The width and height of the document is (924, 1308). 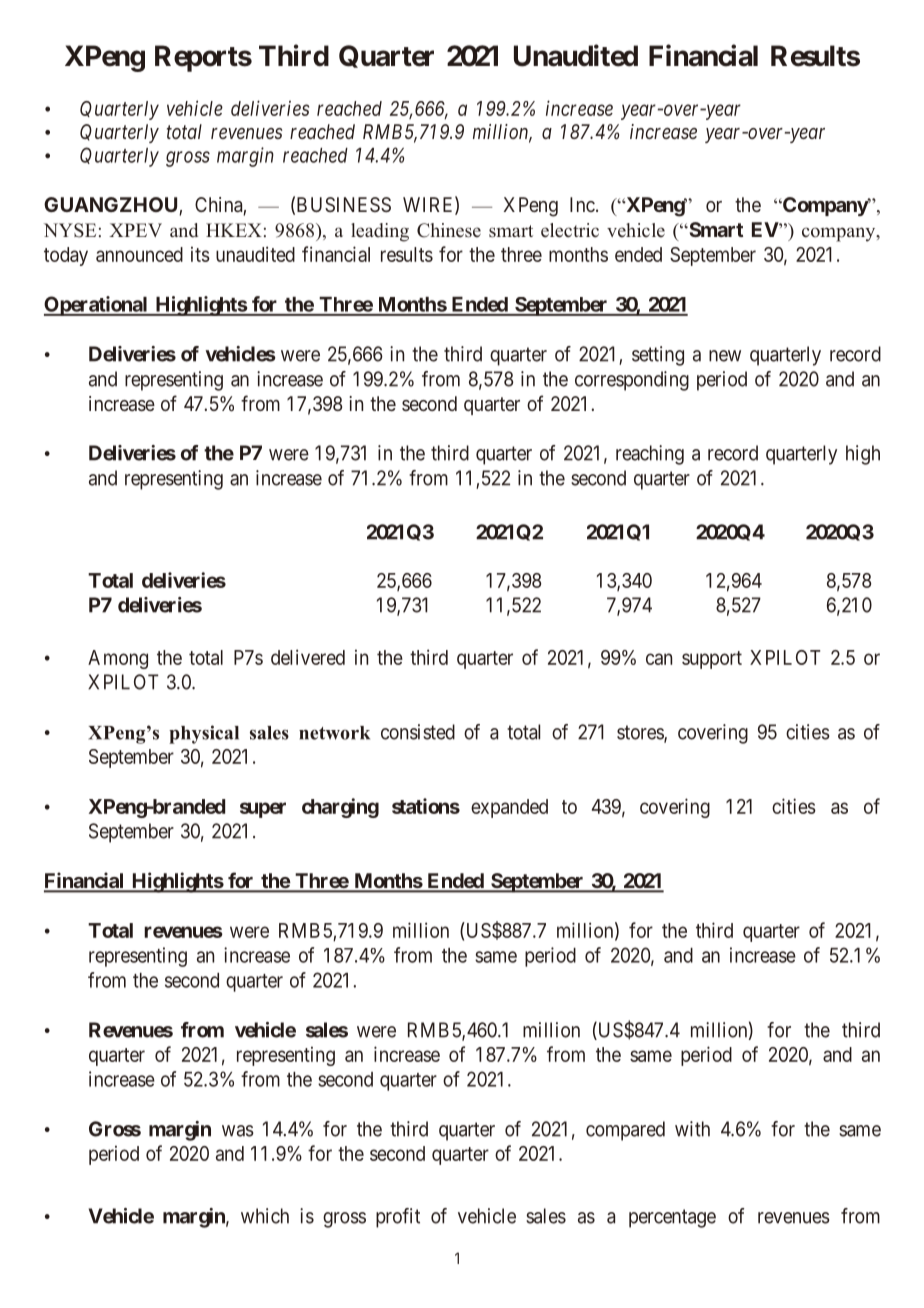 What do you see at coordinates (509, 808) in the document?
I see `expanded` at bounding box center [509, 808].
